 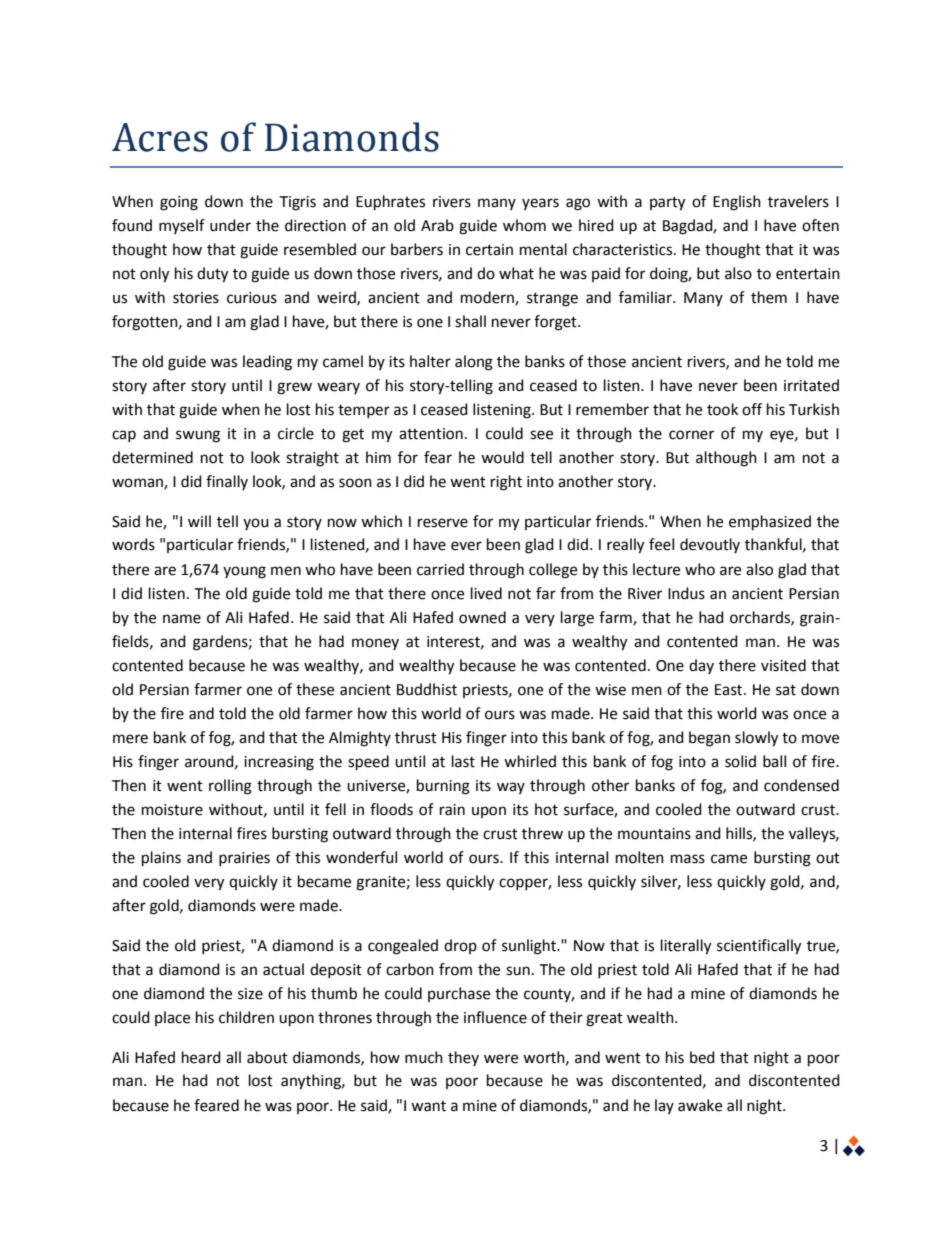 I want to click on bed, so click(x=702, y=1057).
